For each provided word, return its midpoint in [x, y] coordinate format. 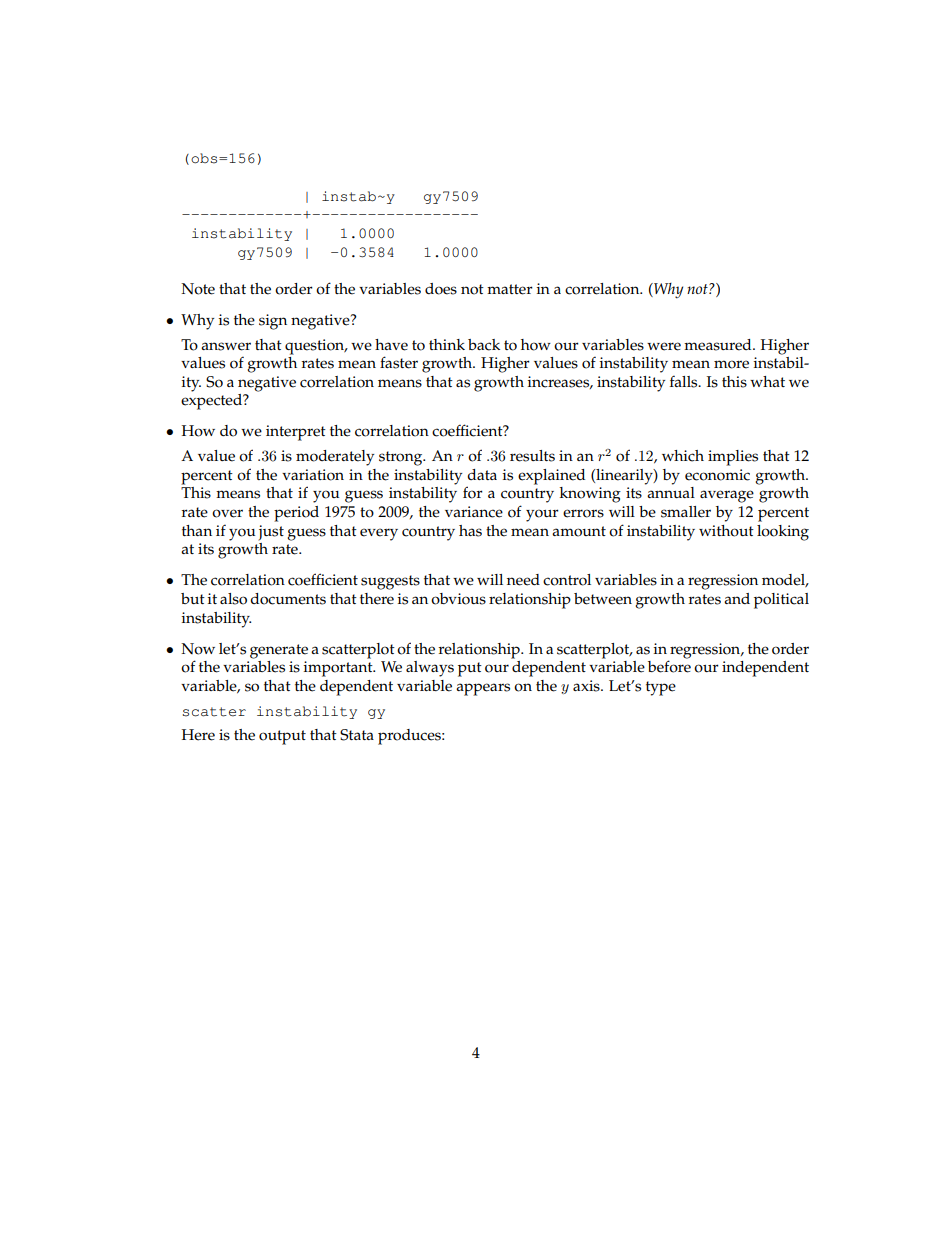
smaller [686, 512]
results [532, 456]
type [661, 688]
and [737, 598]
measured [719, 345]
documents [288, 599]
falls [685, 381]
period [296, 514]
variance [474, 512]
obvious [458, 599]
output [282, 737]
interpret [296, 433]
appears [483, 689]
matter [510, 289]
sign [273, 322]
